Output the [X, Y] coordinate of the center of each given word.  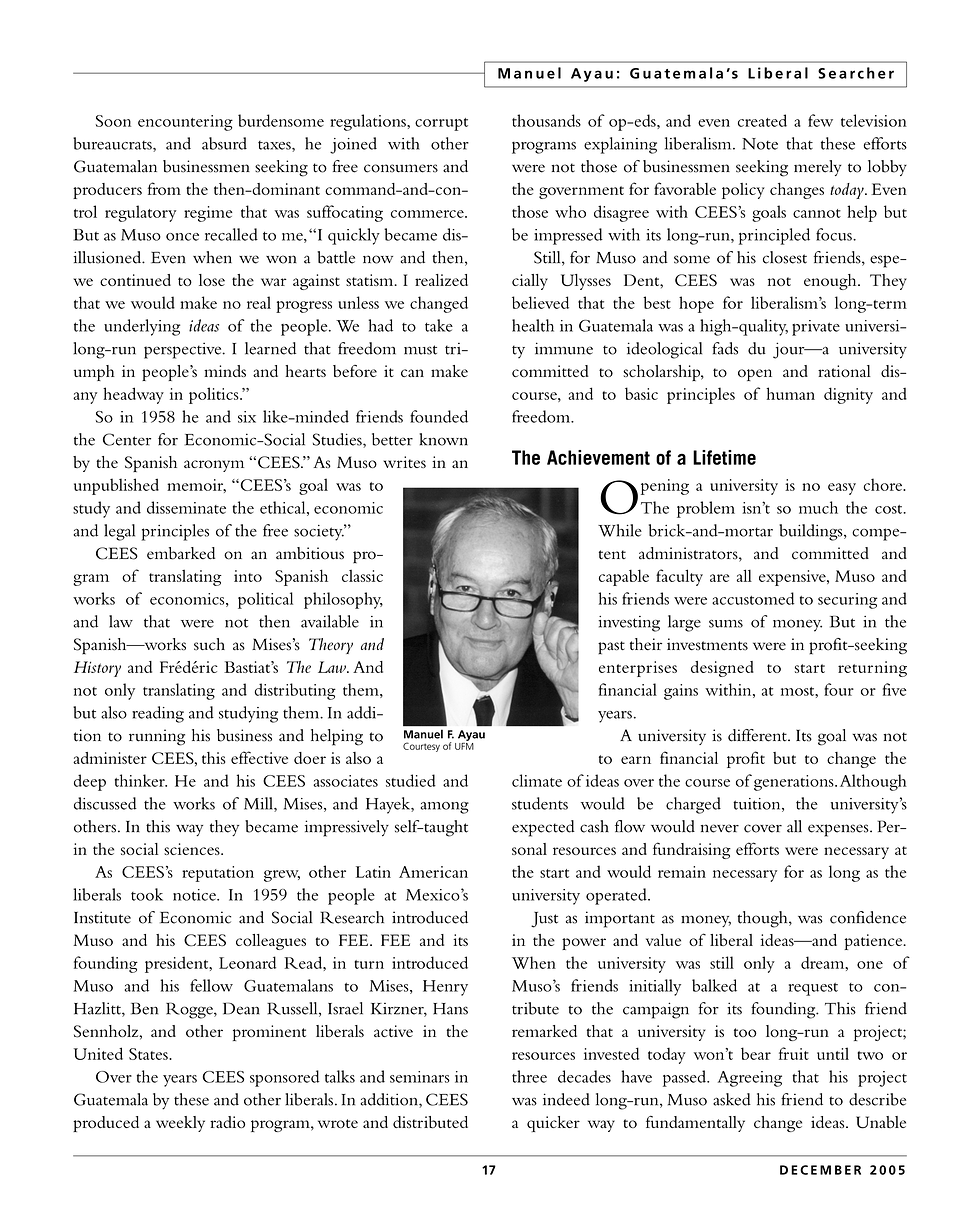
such [209, 644]
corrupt [441, 124]
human [790, 393]
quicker [553, 1124]
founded [439, 416]
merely [818, 168]
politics [215, 395]
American [433, 872]
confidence [868, 917]
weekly [180, 1124]
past [611, 648]
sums [726, 624]
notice [195, 895]
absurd [224, 143]
